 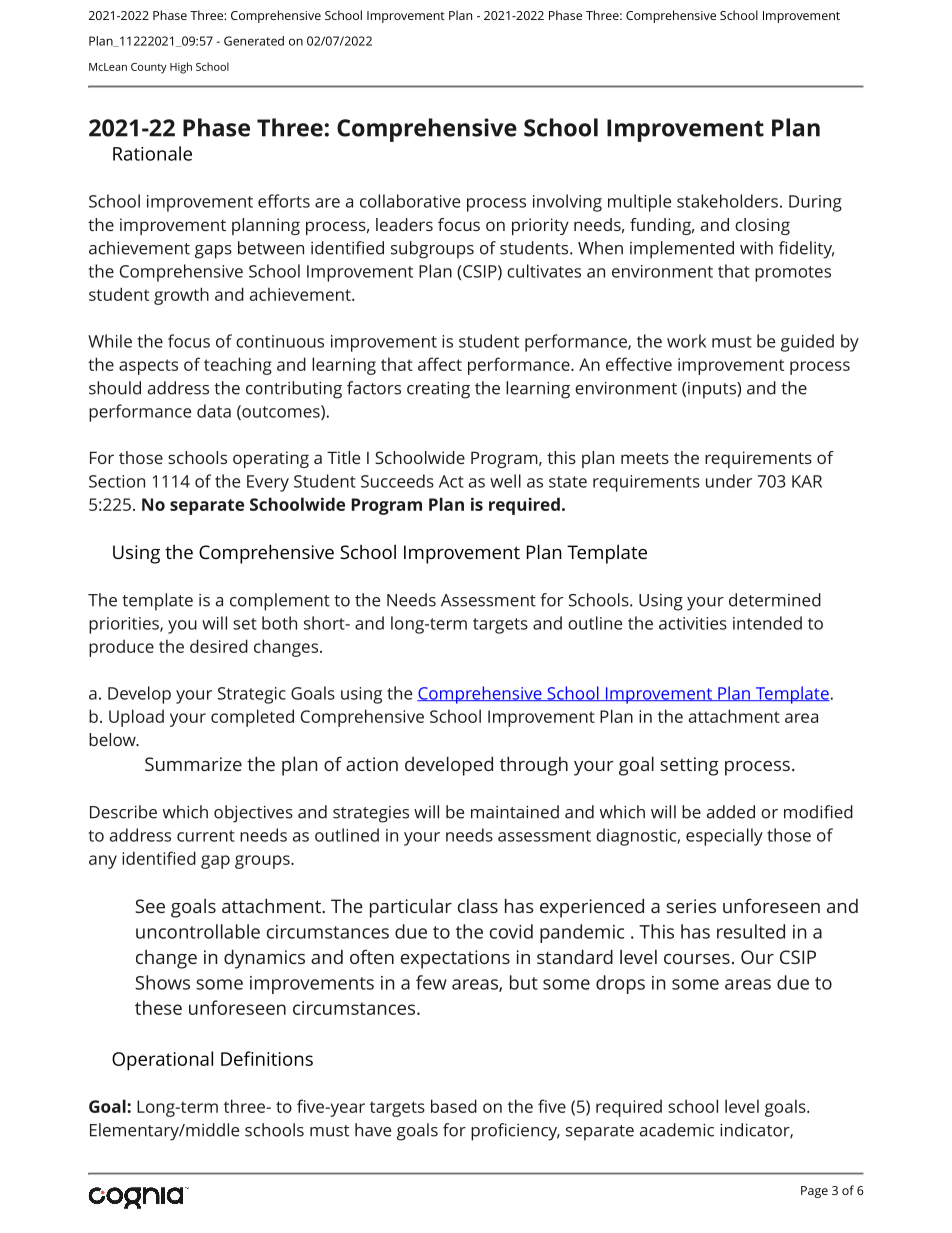 I want to click on intended, so click(x=767, y=623).
